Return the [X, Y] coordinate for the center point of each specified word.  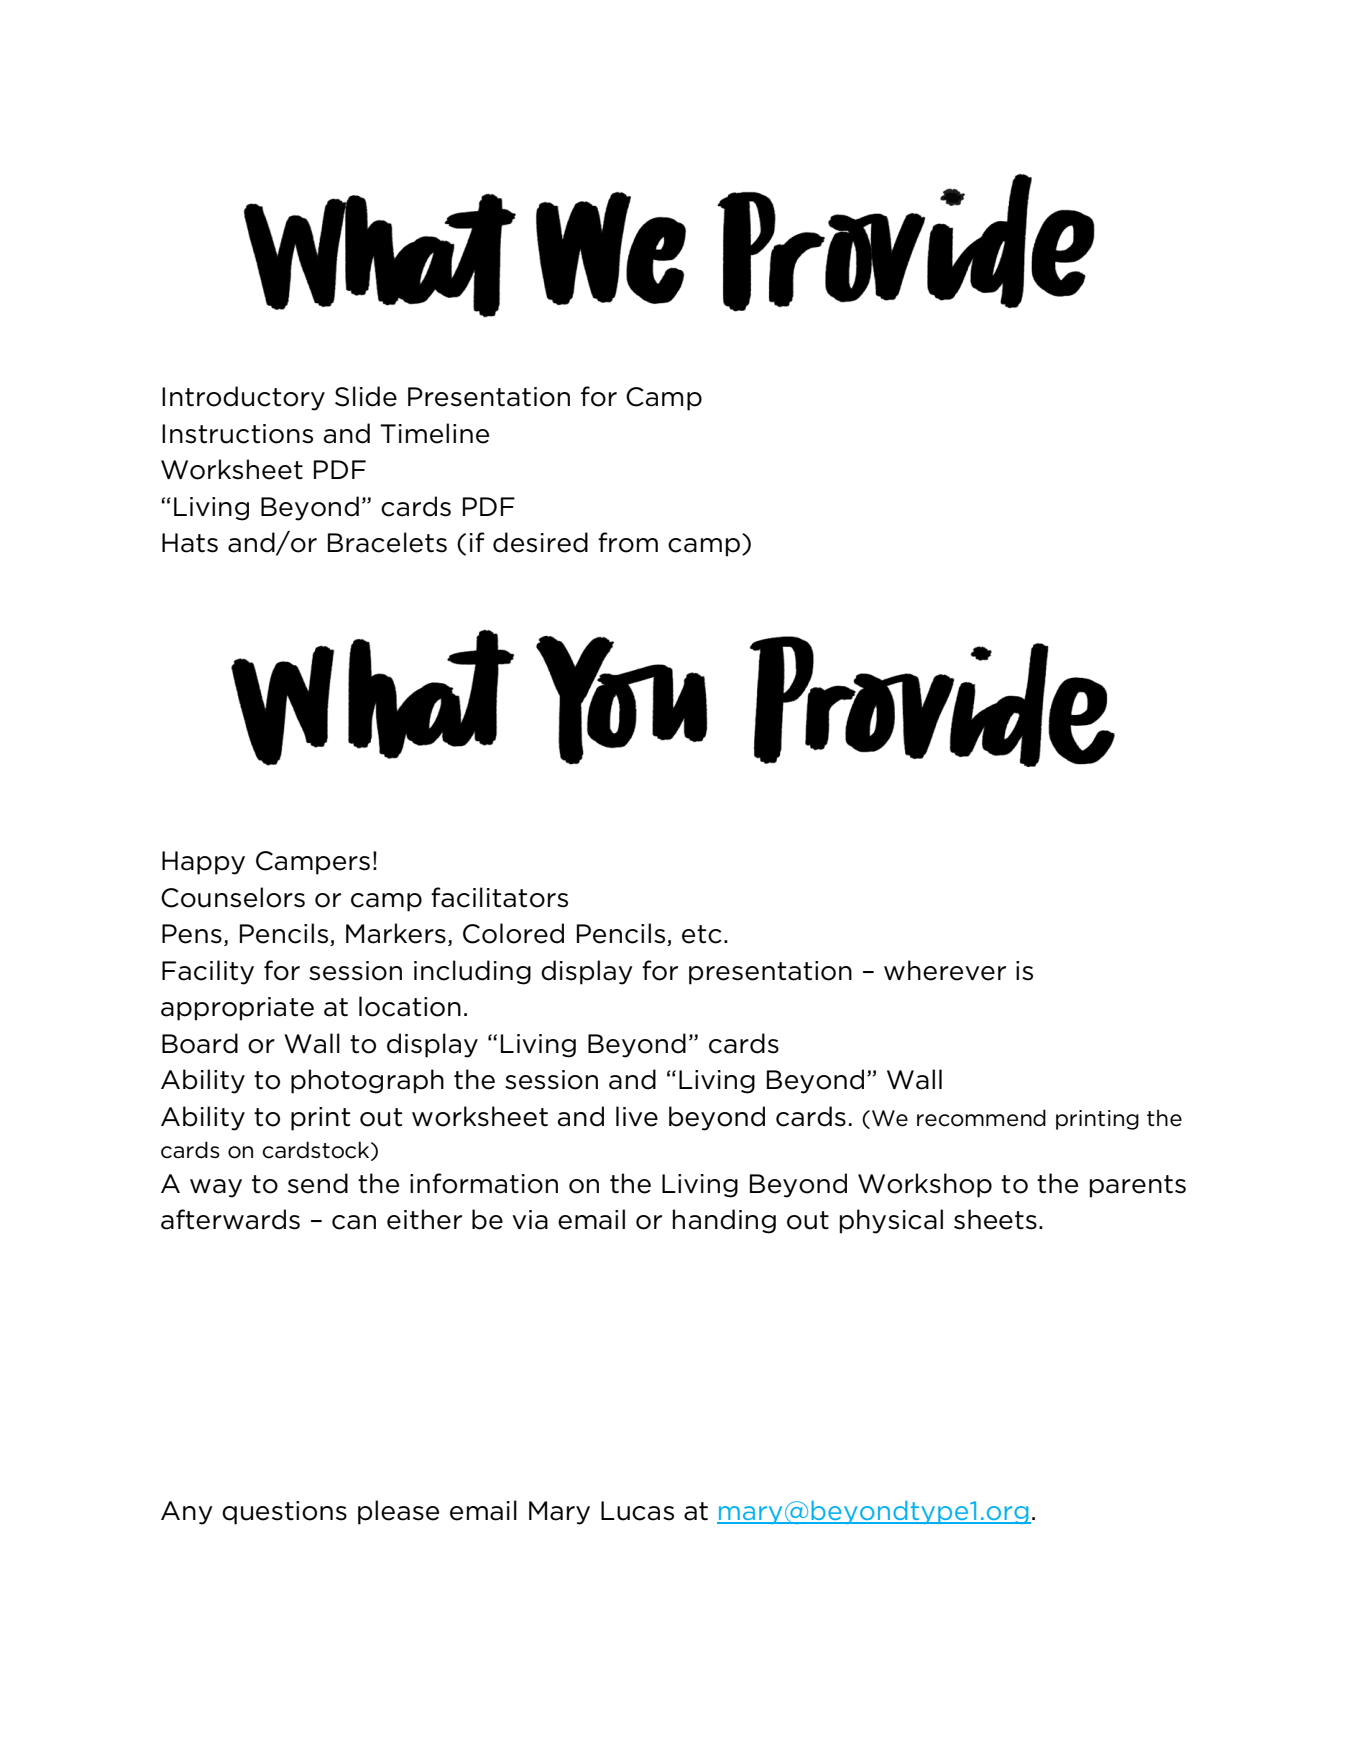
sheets [995, 1219]
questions [284, 1513]
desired [540, 542]
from [628, 542]
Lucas [637, 1511]
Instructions [237, 434]
